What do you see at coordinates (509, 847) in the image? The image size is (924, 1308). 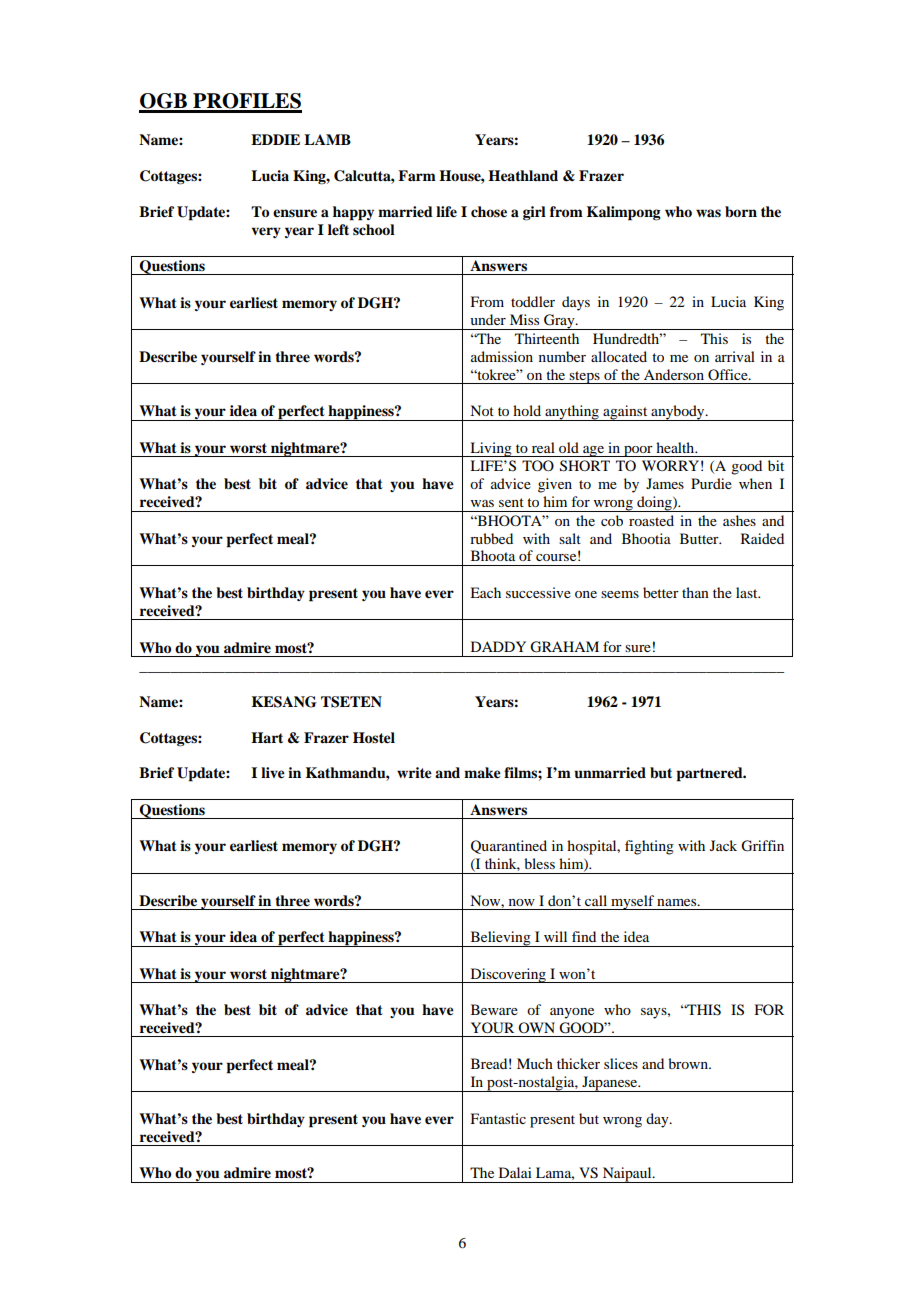 I see `Quarantined` at bounding box center [509, 847].
